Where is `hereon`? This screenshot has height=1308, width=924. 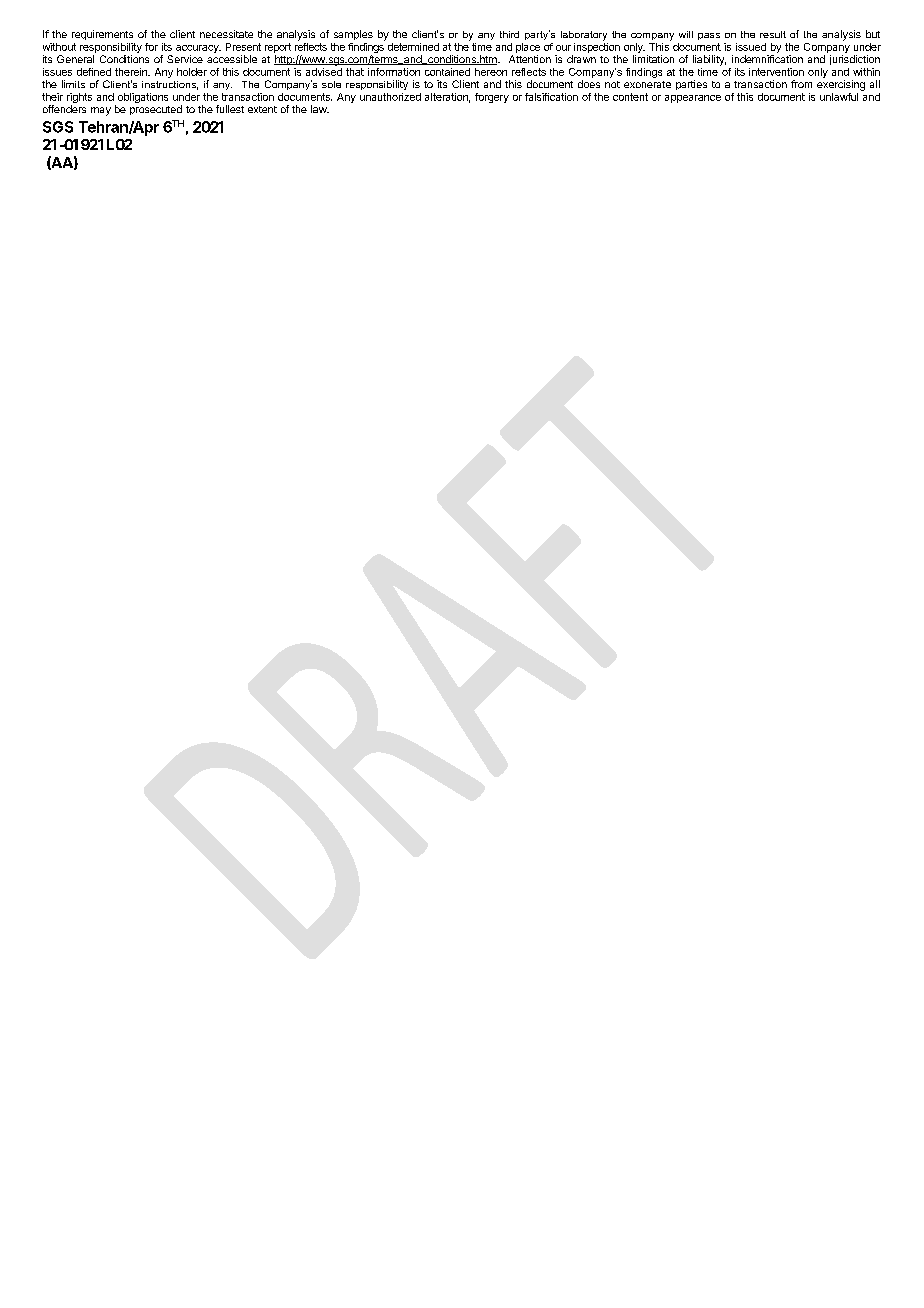
hereon is located at coordinates (491, 72).
